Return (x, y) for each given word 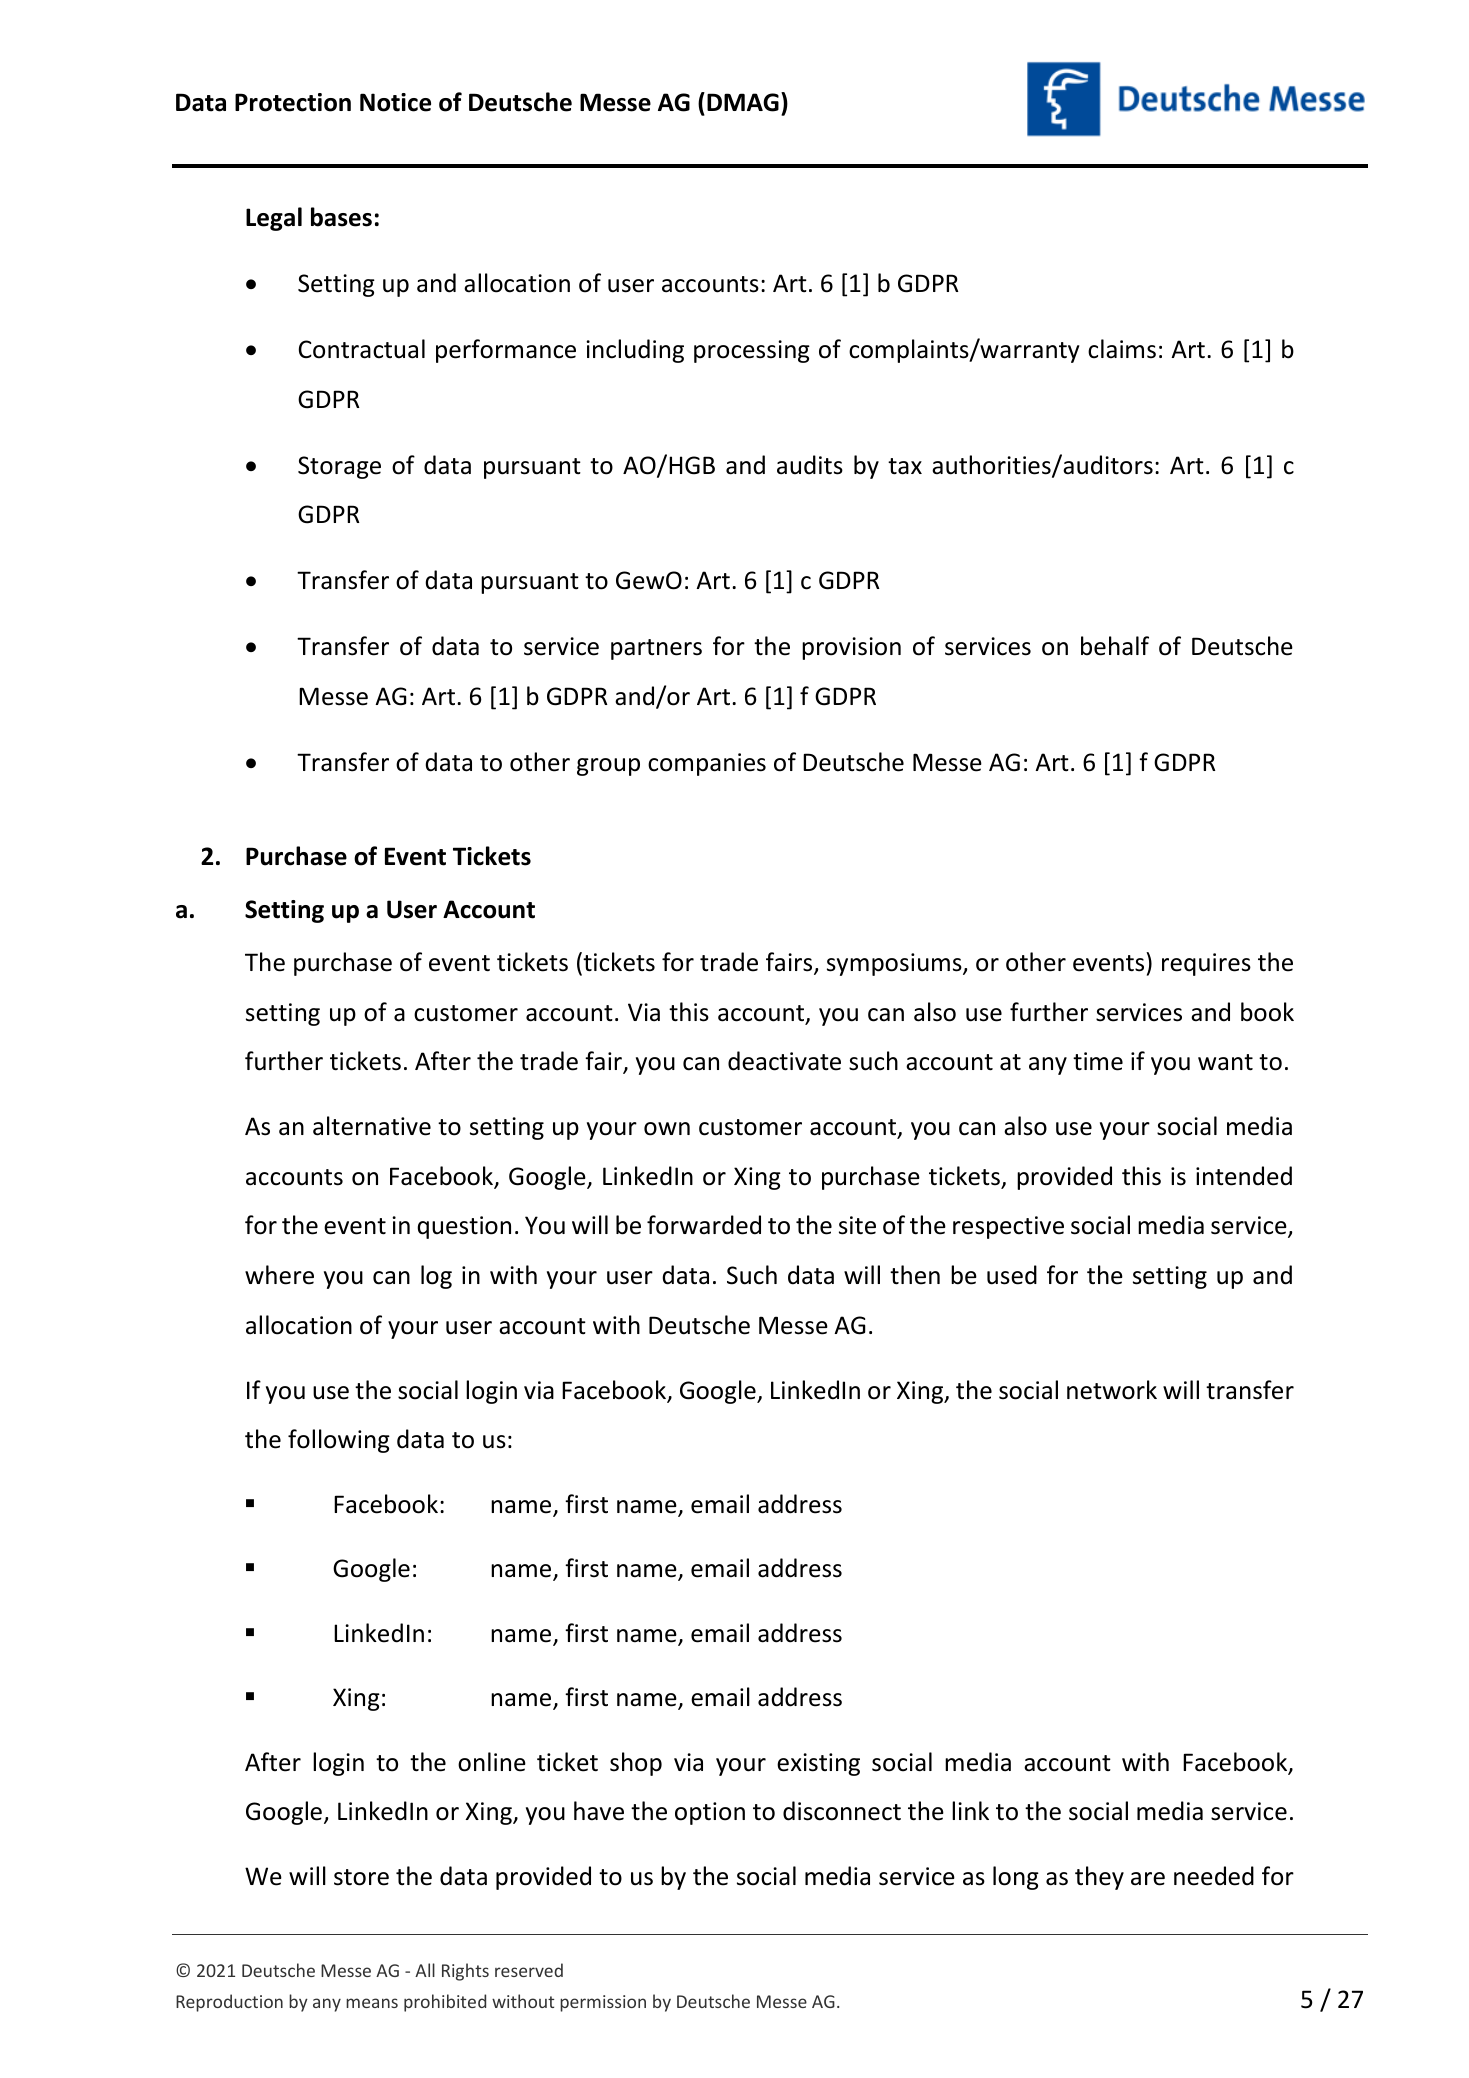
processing (752, 351)
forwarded (704, 1225)
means (372, 2003)
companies (707, 764)
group (608, 767)
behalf (1115, 646)
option (710, 1813)
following (339, 1441)
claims (1122, 349)
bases (341, 217)
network (1112, 1390)
